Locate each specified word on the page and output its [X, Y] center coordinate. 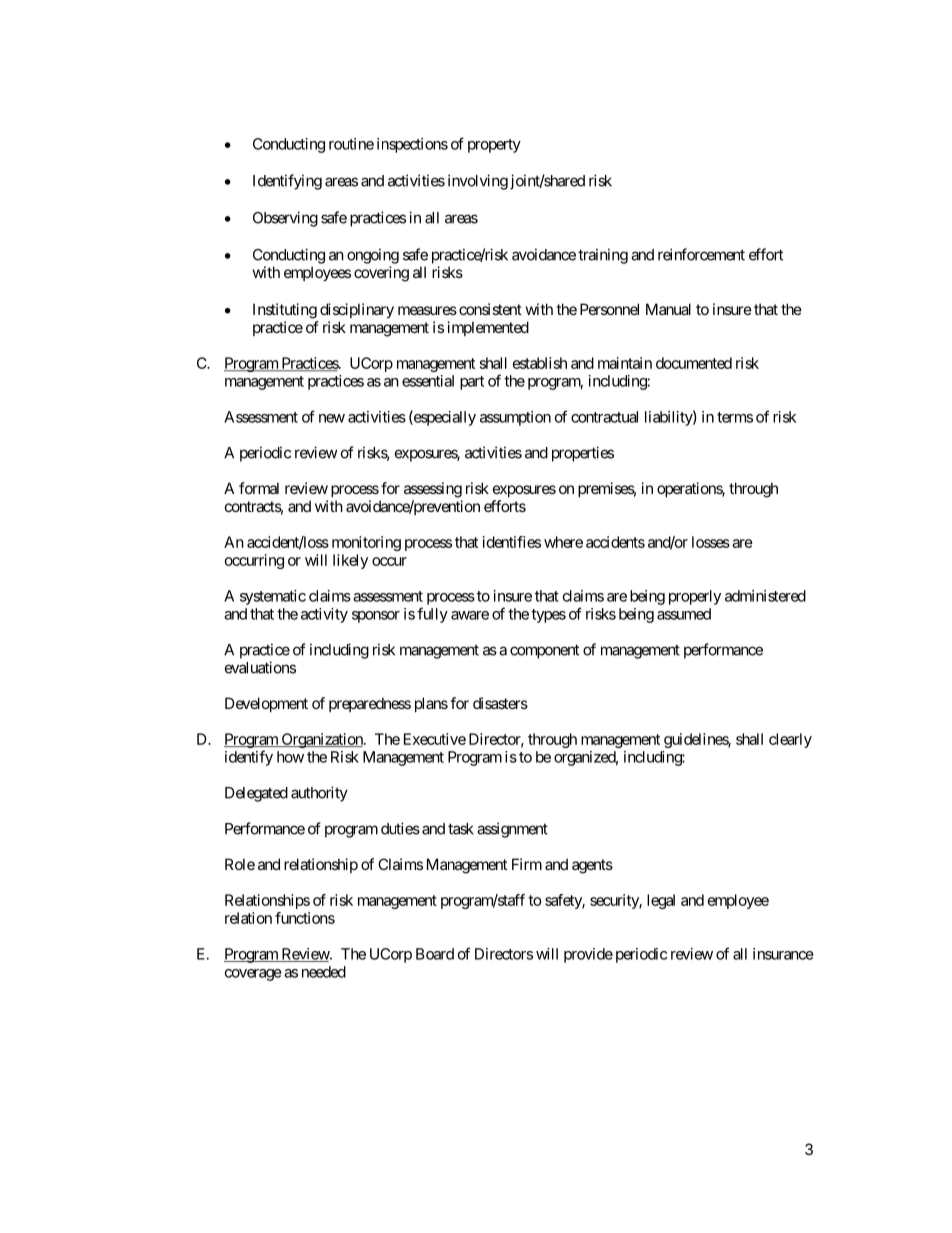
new [332, 418]
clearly [790, 740]
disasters [500, 703]
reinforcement [701, 254]
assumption [515, 418]
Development [266, 704]
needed [324, 972]
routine [351, 144]
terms [735, 417]
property [494, 146]
